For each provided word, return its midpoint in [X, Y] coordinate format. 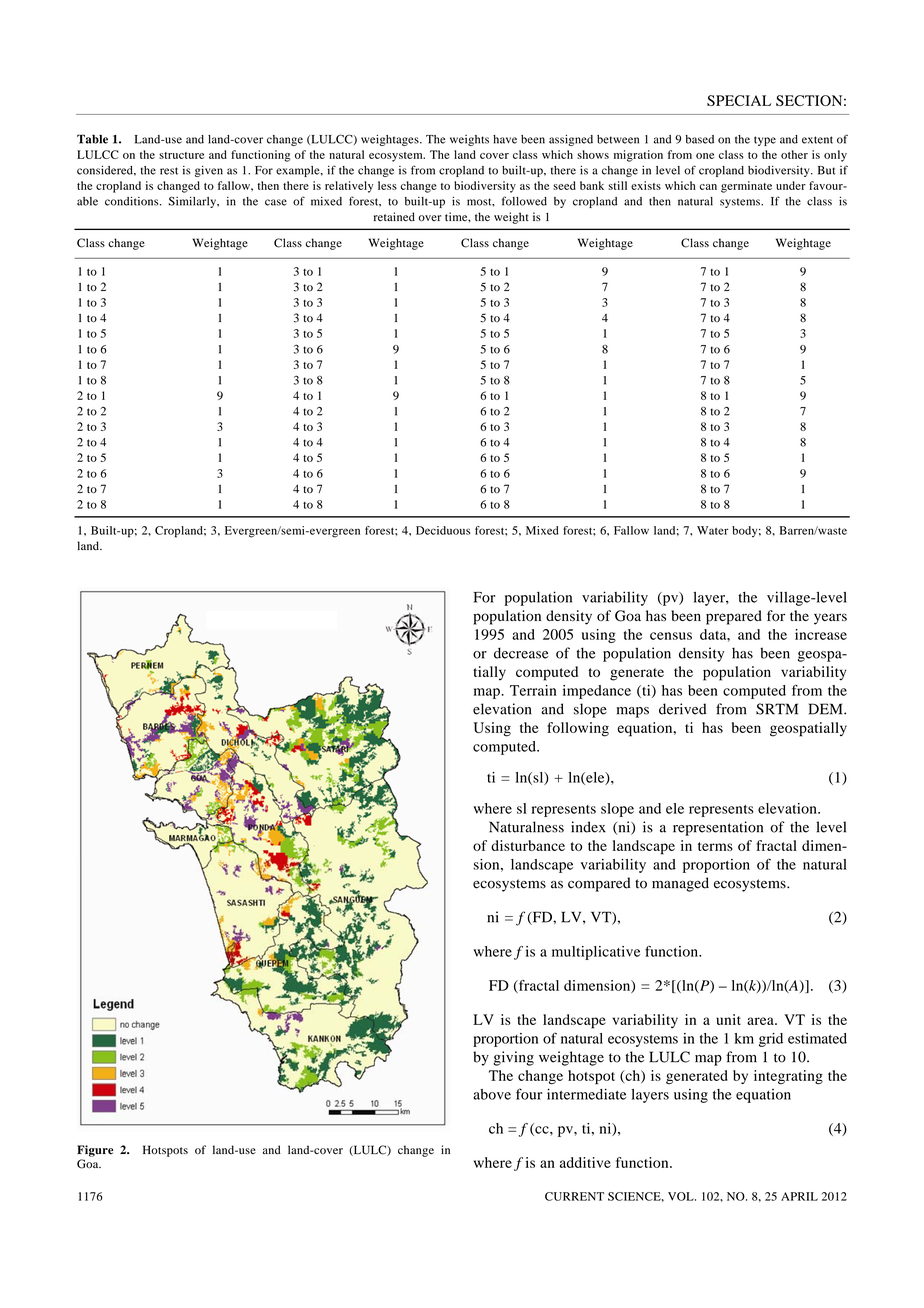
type [765, 141]
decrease [521, 653]
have [505, 139]
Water [713, 530]
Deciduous [443, 530]
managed [680, 884]
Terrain [533, 690]
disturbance [528, 845]
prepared [734, 617]
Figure [95, 1151]
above [492, 1094]
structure [181, 155]
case [276, 202]
